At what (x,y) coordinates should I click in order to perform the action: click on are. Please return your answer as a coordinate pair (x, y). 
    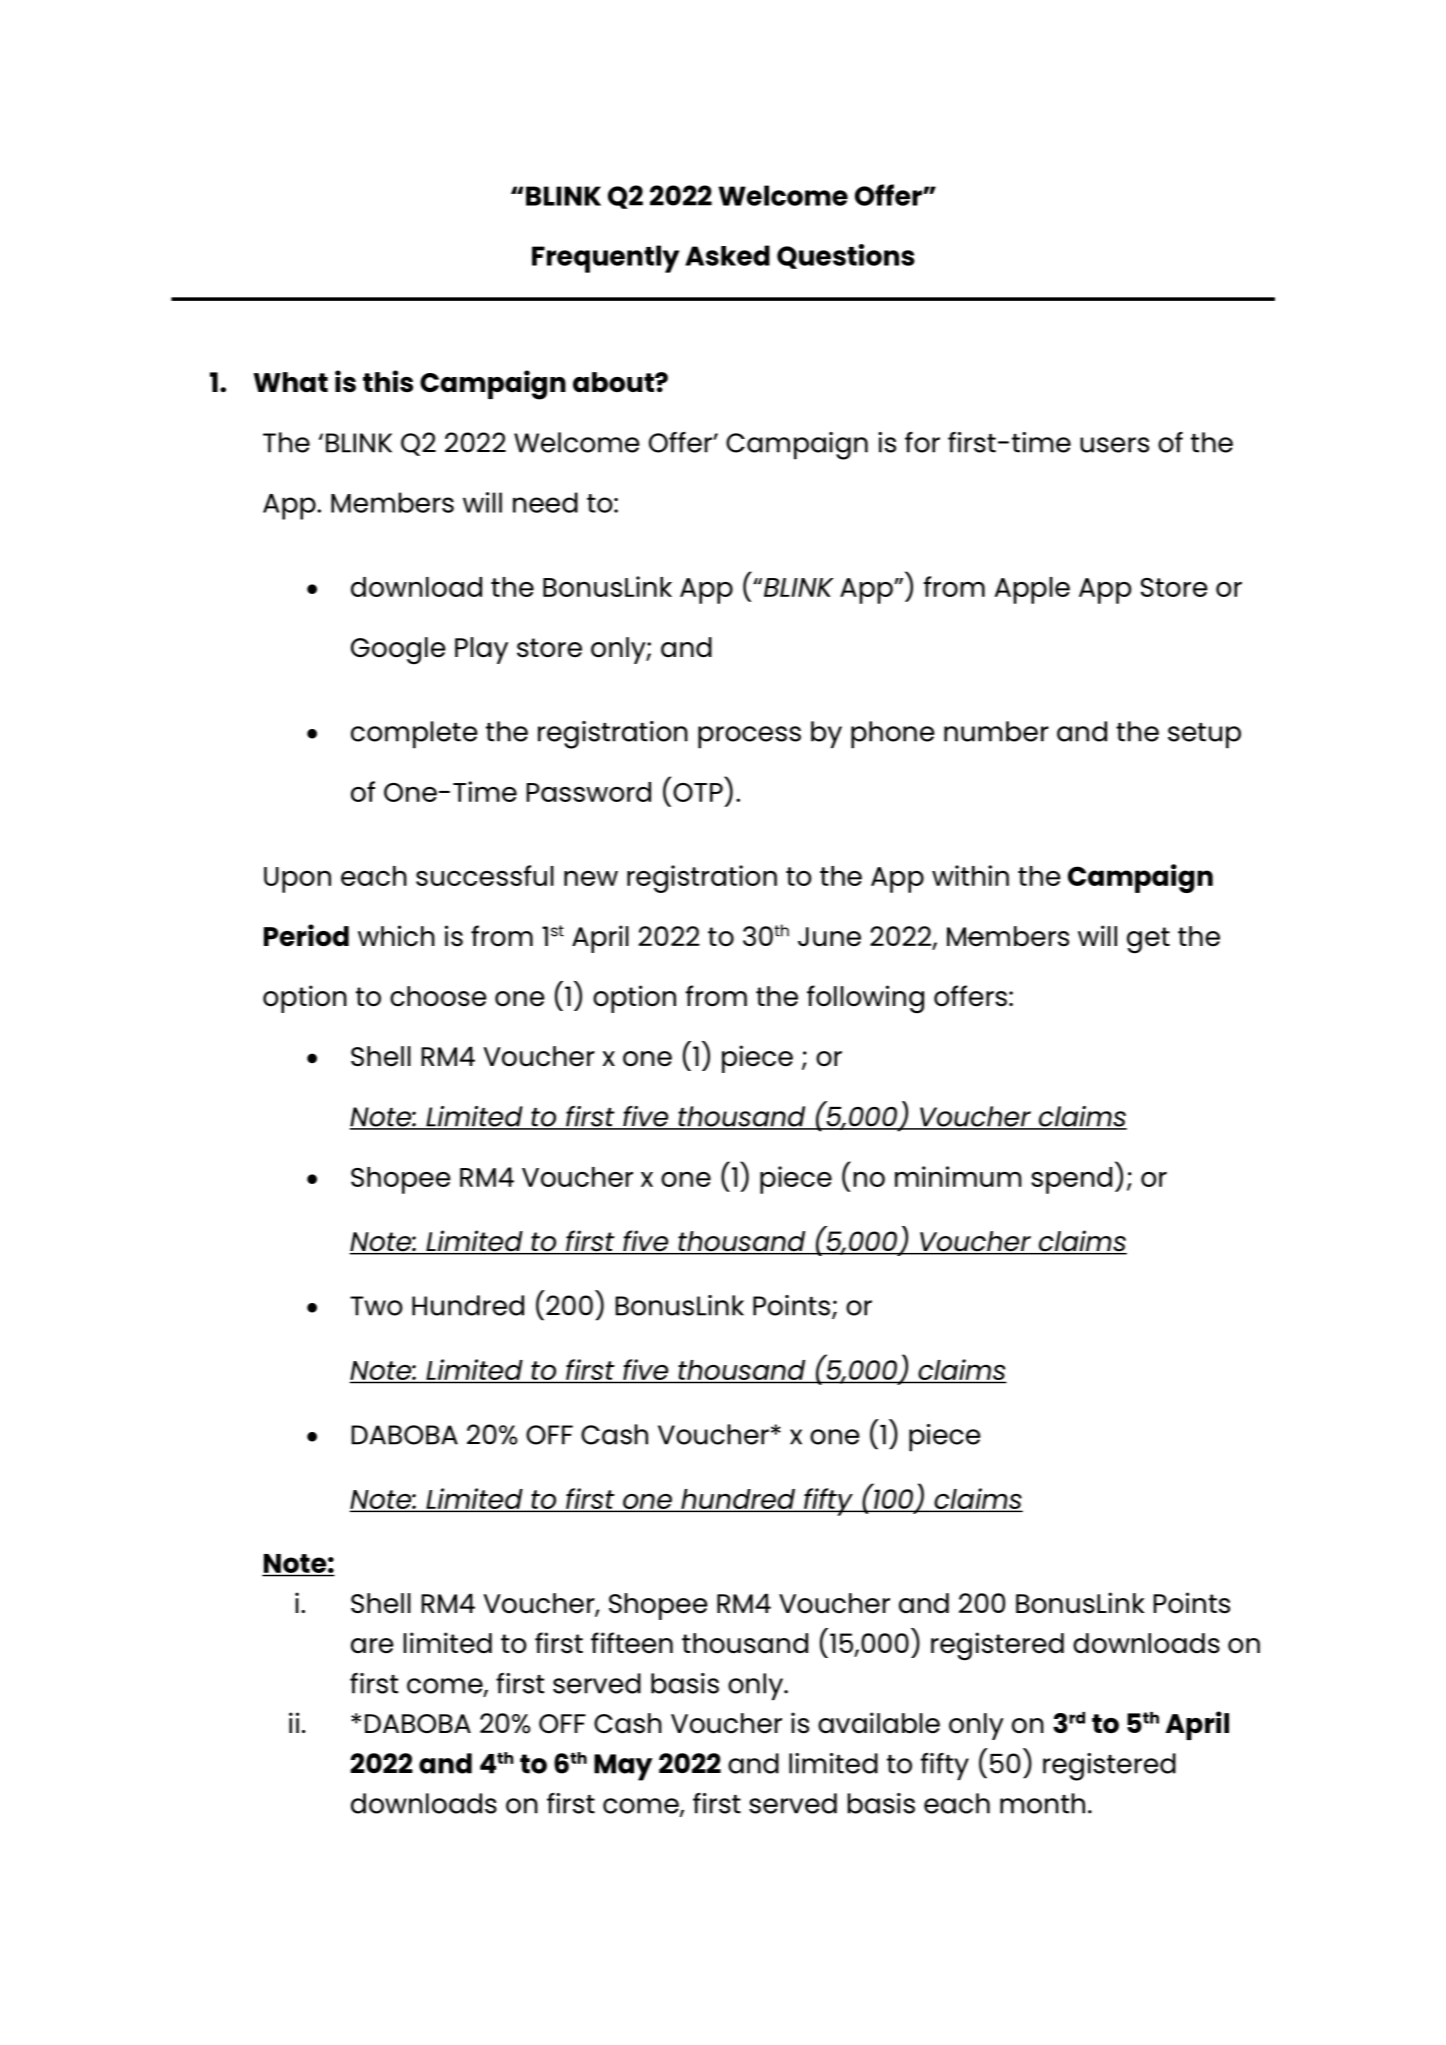
    Looking at the image, I should click on (372, 1646).
